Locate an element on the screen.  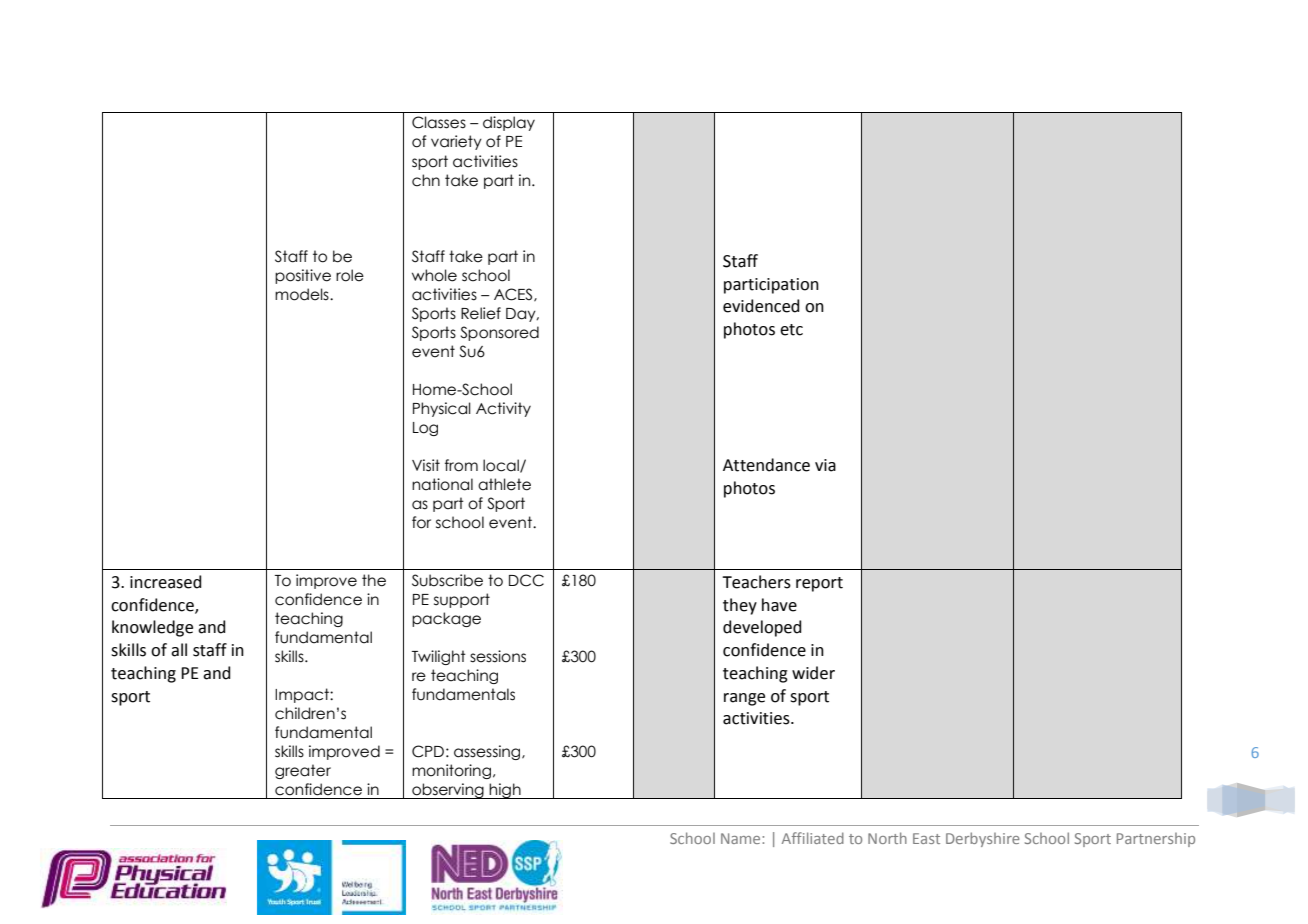
greater is located at coordinates (303, 771).
